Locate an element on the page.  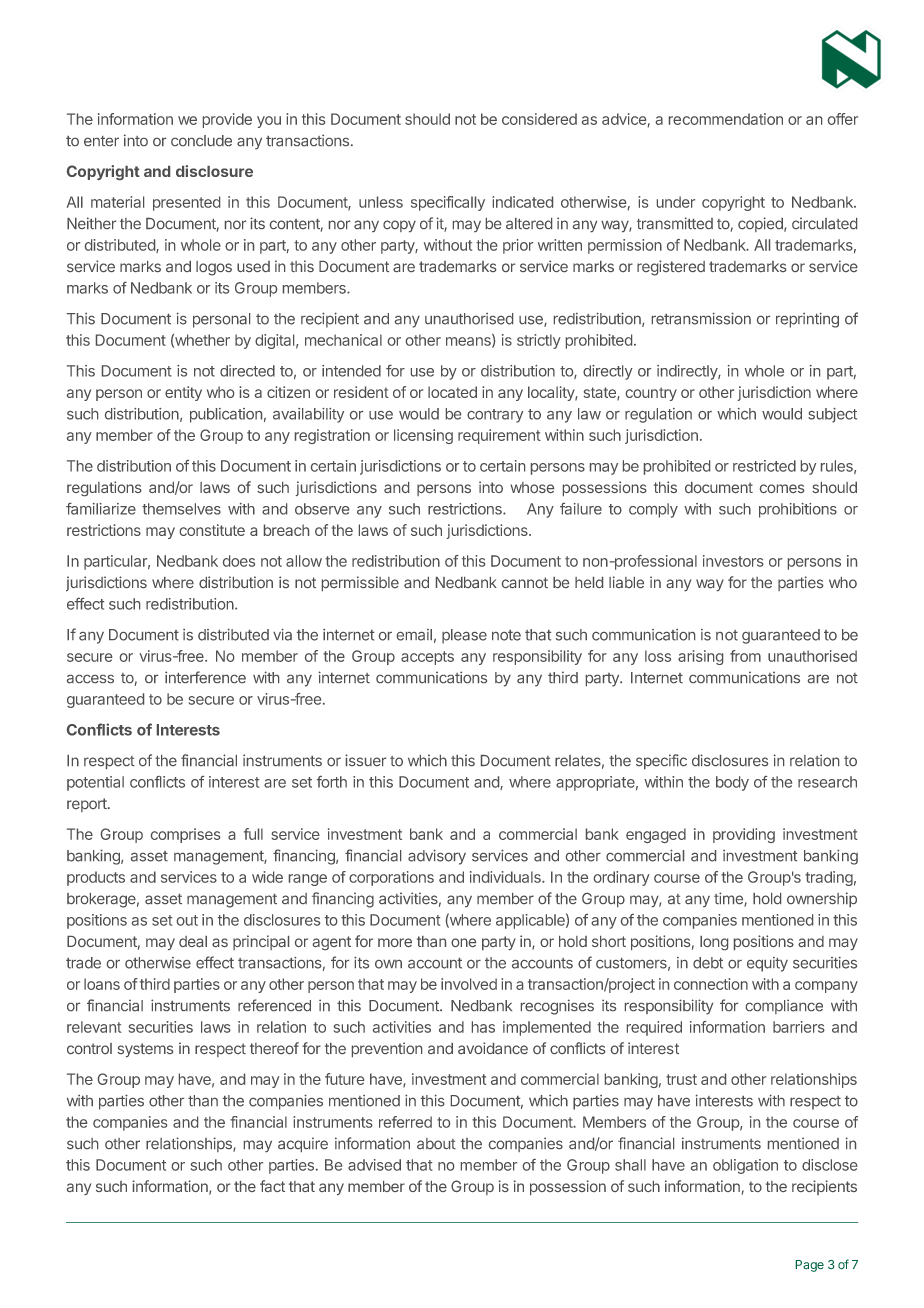
conclude is located at coordinates (201, 140).
